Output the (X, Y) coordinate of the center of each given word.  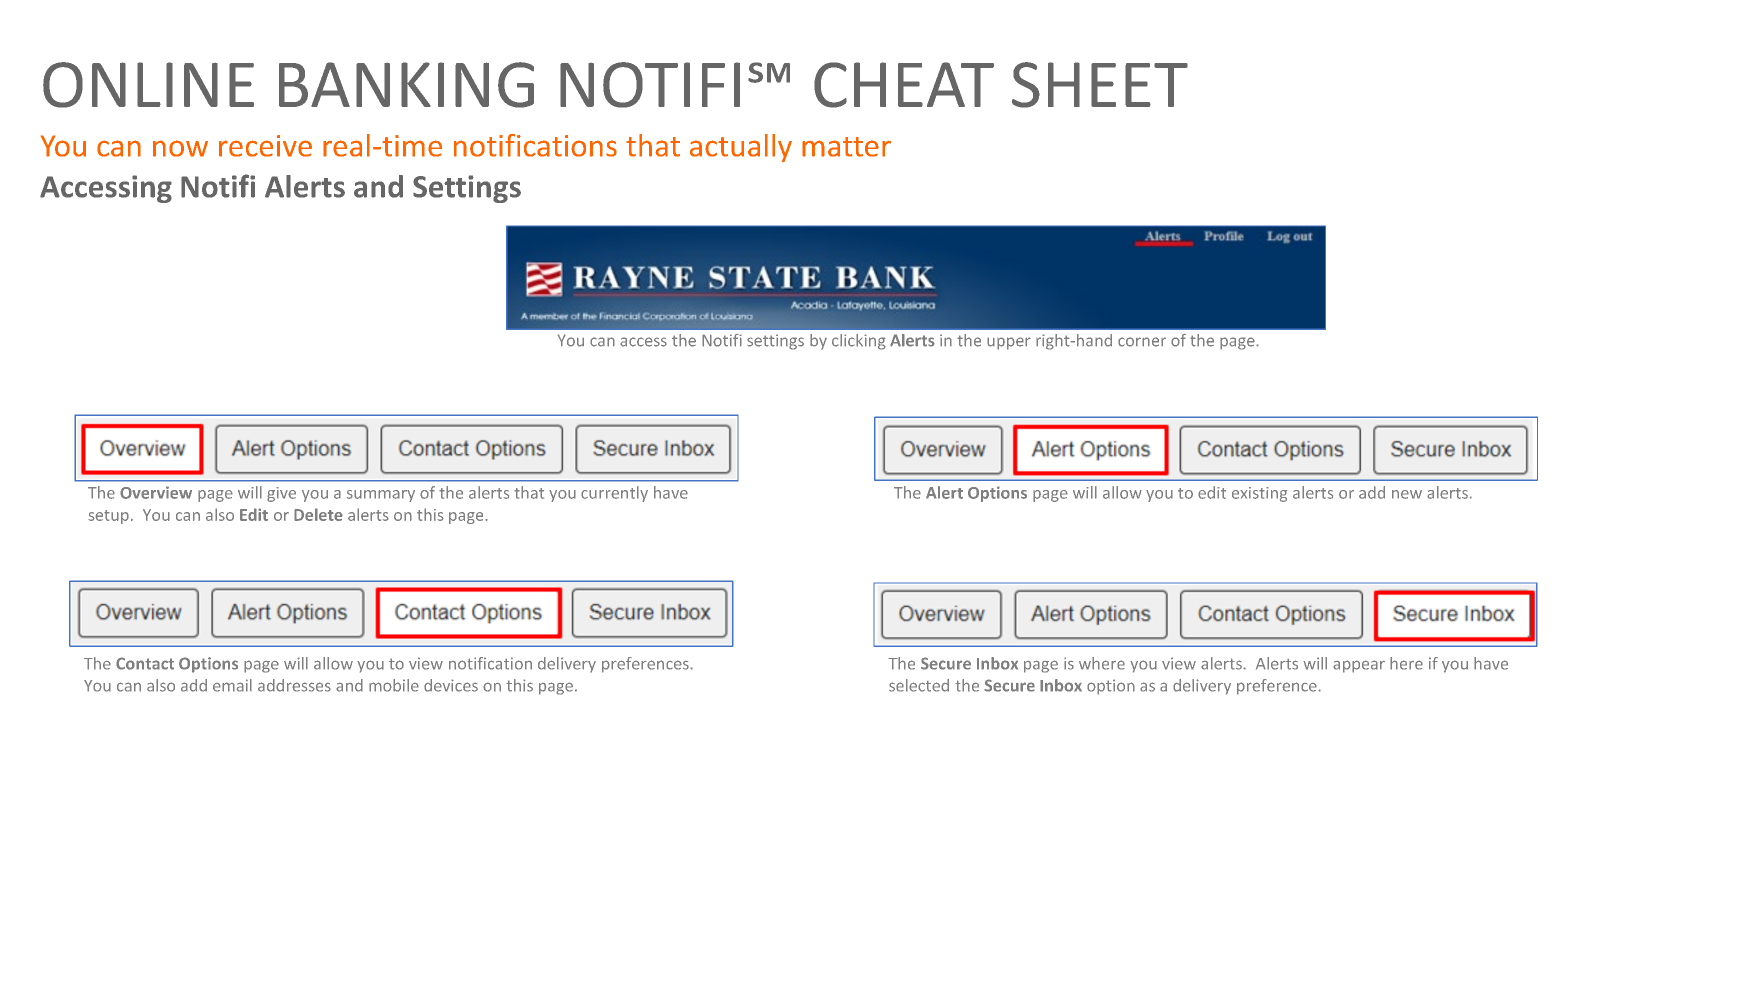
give (281, 494)
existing (1259, 494)
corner (1142, 342)
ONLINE (148, 85)
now (180, 148)
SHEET (1100, 85)
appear (1359, 666)
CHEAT (904, 85)
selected (919, 685)
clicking (859, 342)
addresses (294, 685)
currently (614, 494)
